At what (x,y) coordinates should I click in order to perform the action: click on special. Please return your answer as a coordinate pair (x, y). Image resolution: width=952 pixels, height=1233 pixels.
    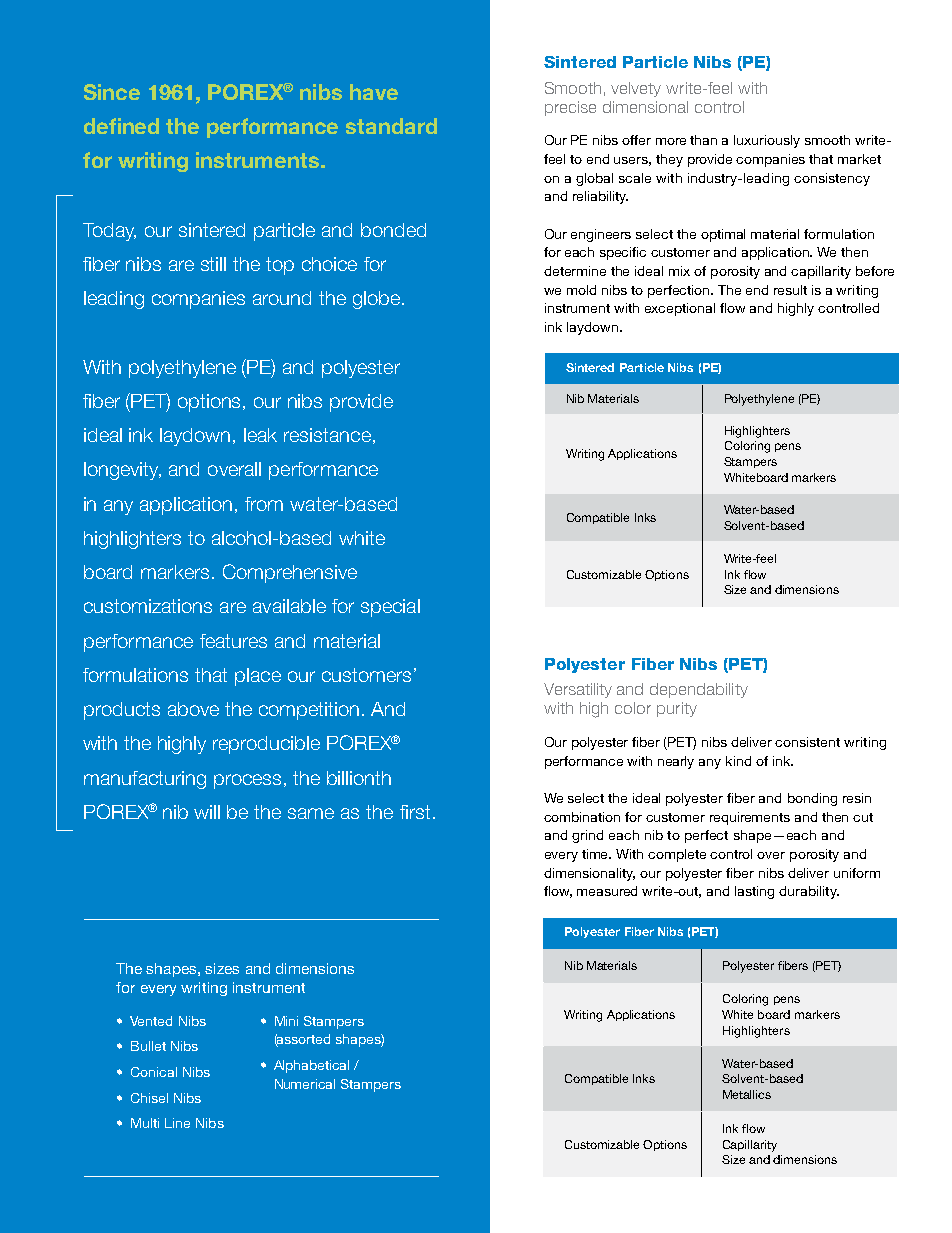
    Looking at the image, I should click on (390, 608).
